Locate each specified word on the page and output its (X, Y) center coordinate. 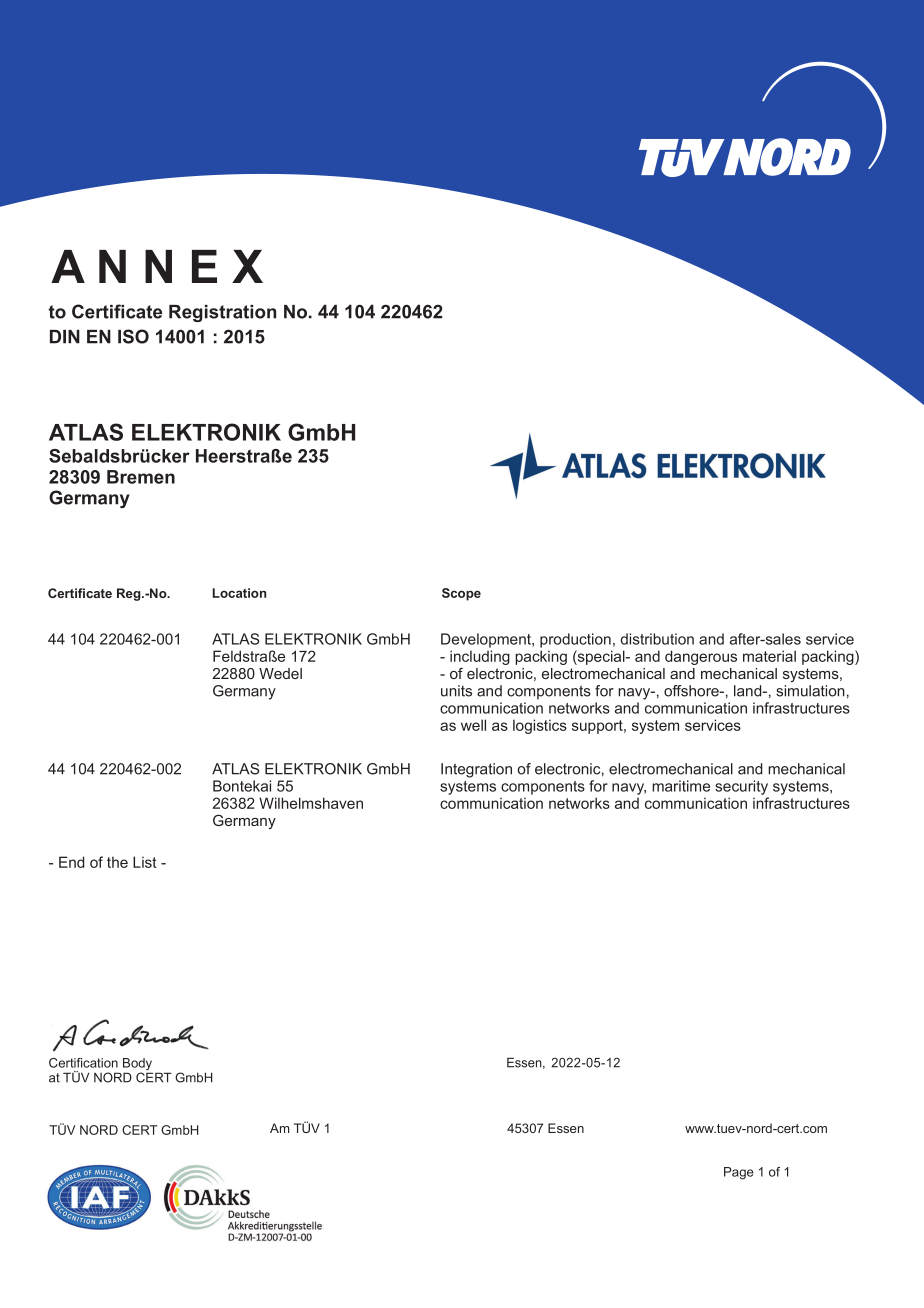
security (741, 787)
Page (739, 1173)
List (145, 862)
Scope (461, 594)
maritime (681, 786)
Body (138, 1065)
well (473, 725)
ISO (133, 336)
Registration (222, 313)
